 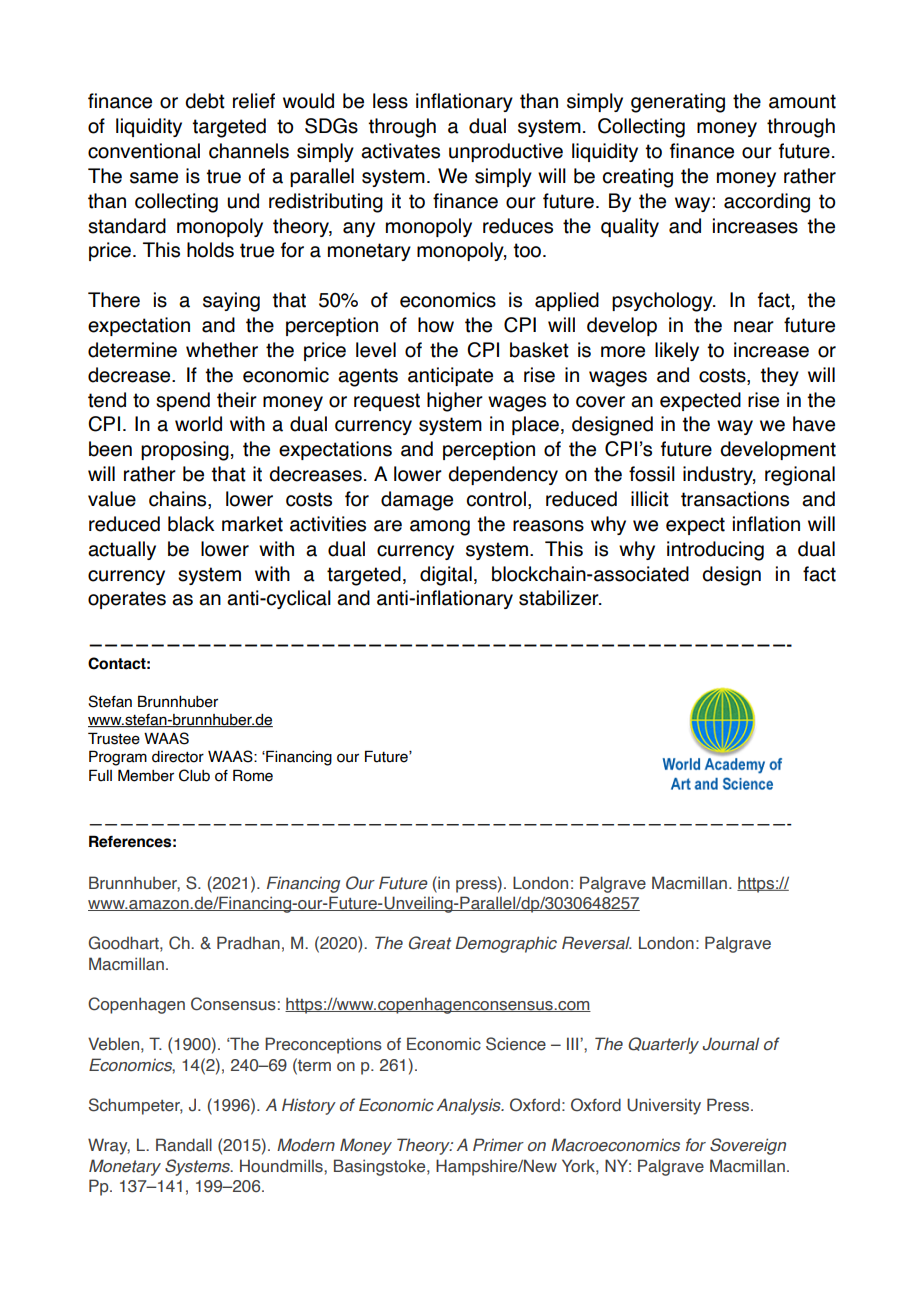 I want to click on debt, so click(x=205, y=101).
